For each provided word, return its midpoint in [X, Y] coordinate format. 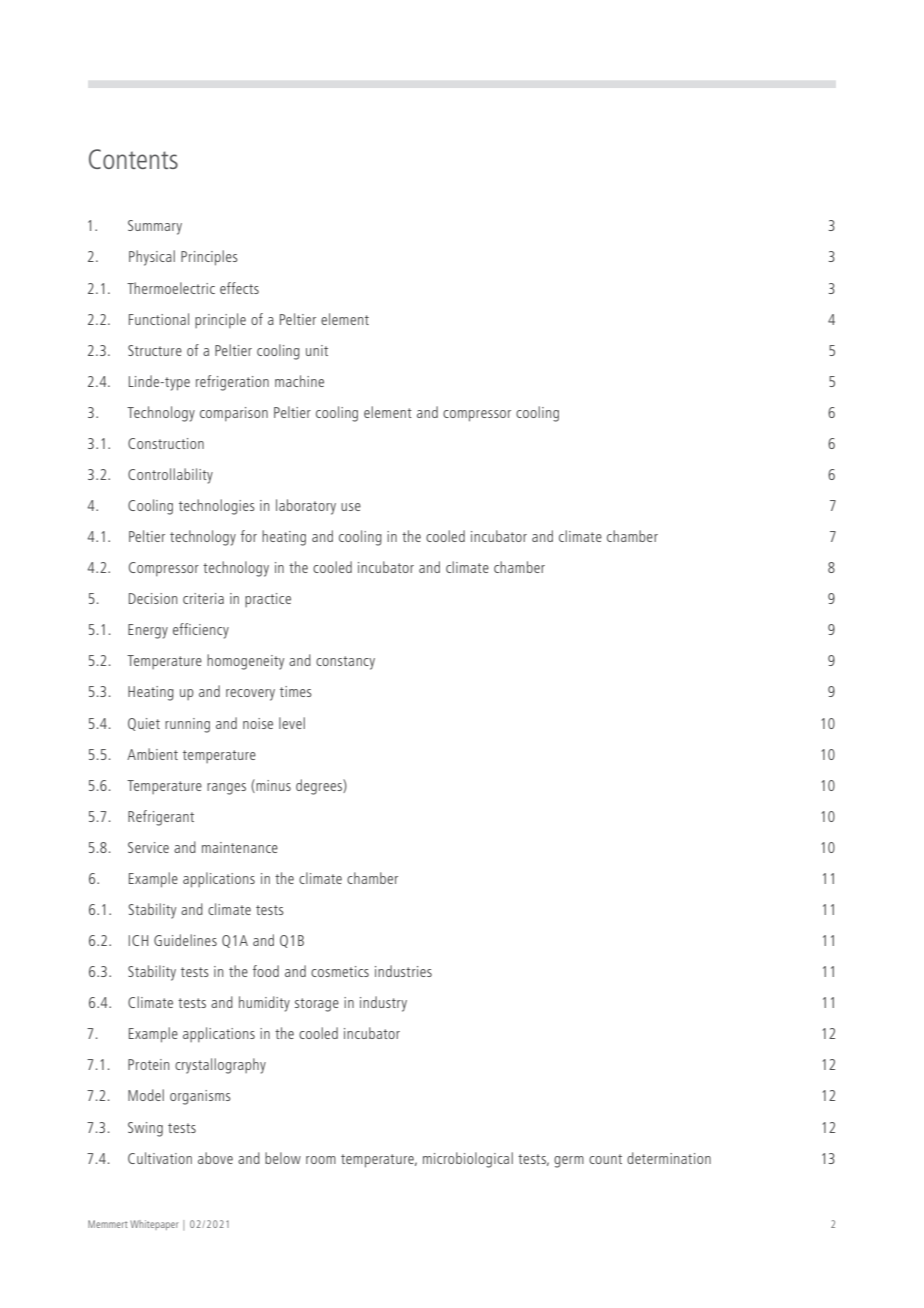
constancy [345, 663]
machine [299, 381]
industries [403, 971]
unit [317, 350]
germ [569, 1162]
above [215, 1158]
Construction [166, 443]
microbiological [468, 1160]
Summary [155, 227]
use [351, 507]
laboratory [306, 507]
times [296, 691]
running [187, 725]
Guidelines [185, 940]
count [605, 1159]
